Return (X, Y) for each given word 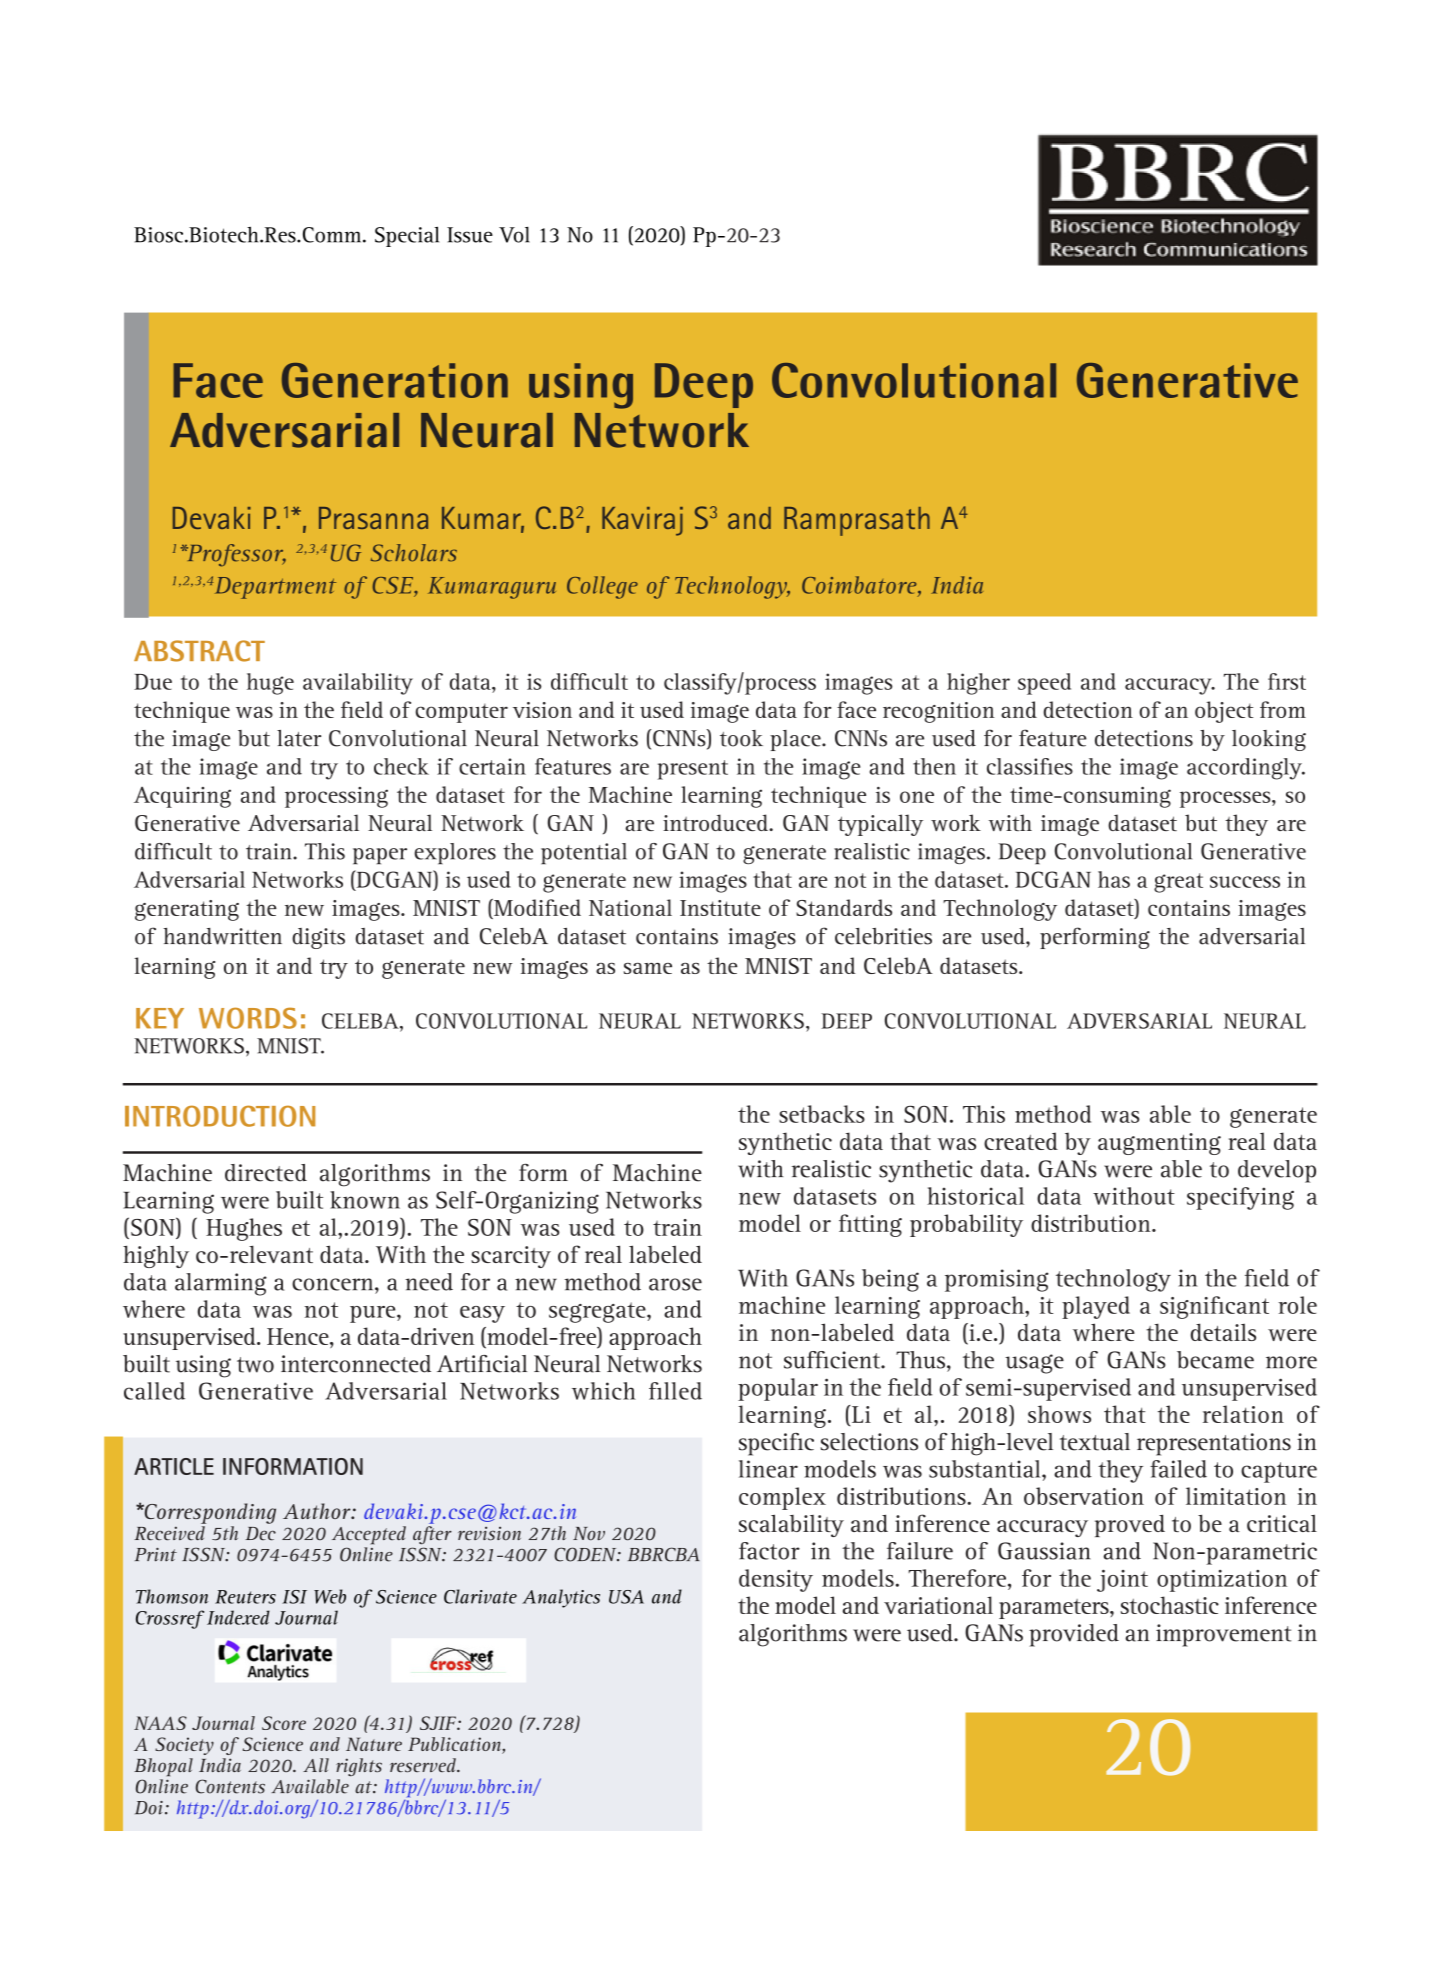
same (648, 968)
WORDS (248, 1018)
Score (284, 1723)
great (1178, 883)
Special (407, 236)
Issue (470, 235)
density (776, 1580)
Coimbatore (860, 586)
